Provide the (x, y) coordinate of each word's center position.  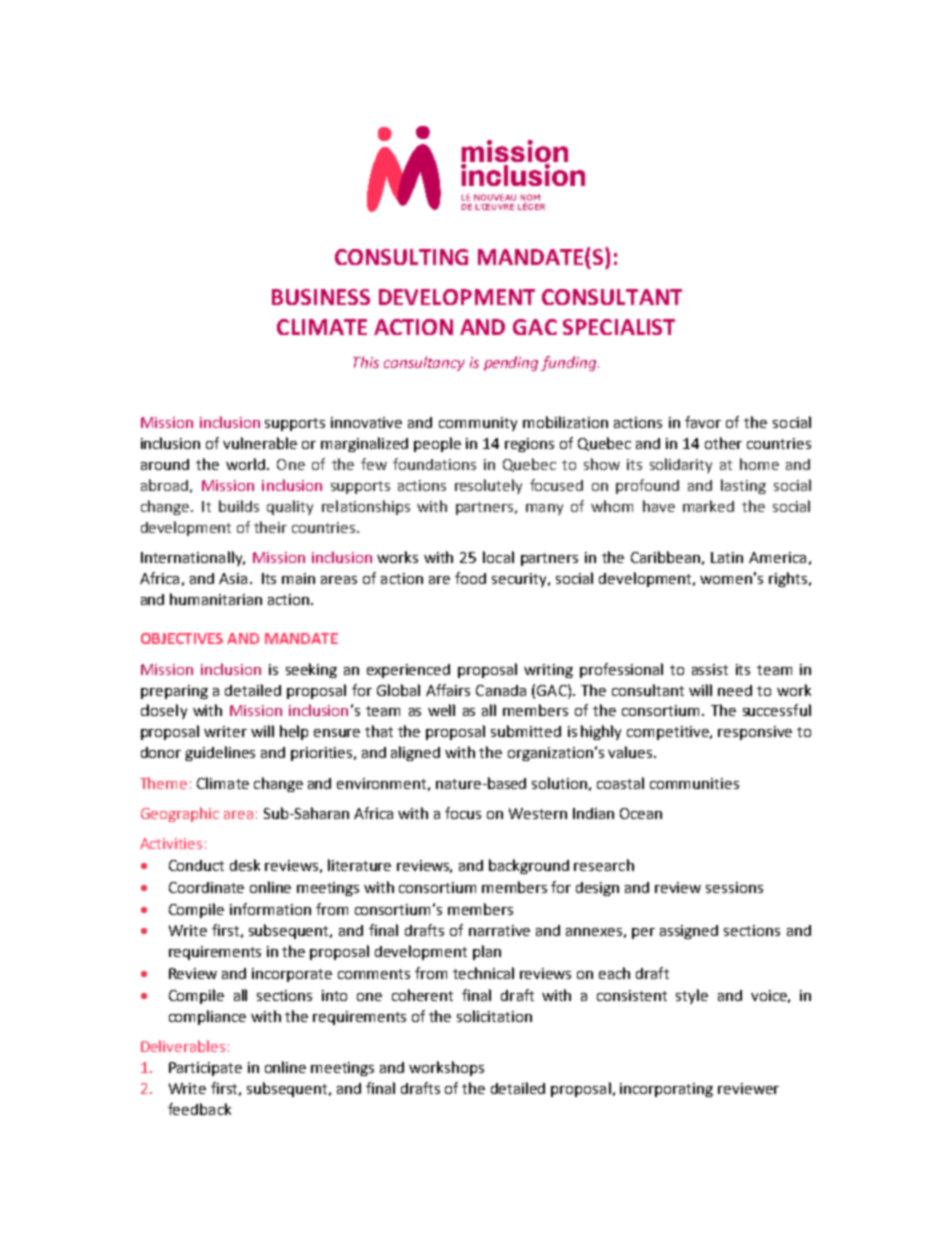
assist (710, 669)
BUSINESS (321, 297)
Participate (205, 1069)
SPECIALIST (619, 327)
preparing (174, 692)
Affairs (448, 690)
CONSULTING (401, 257)
